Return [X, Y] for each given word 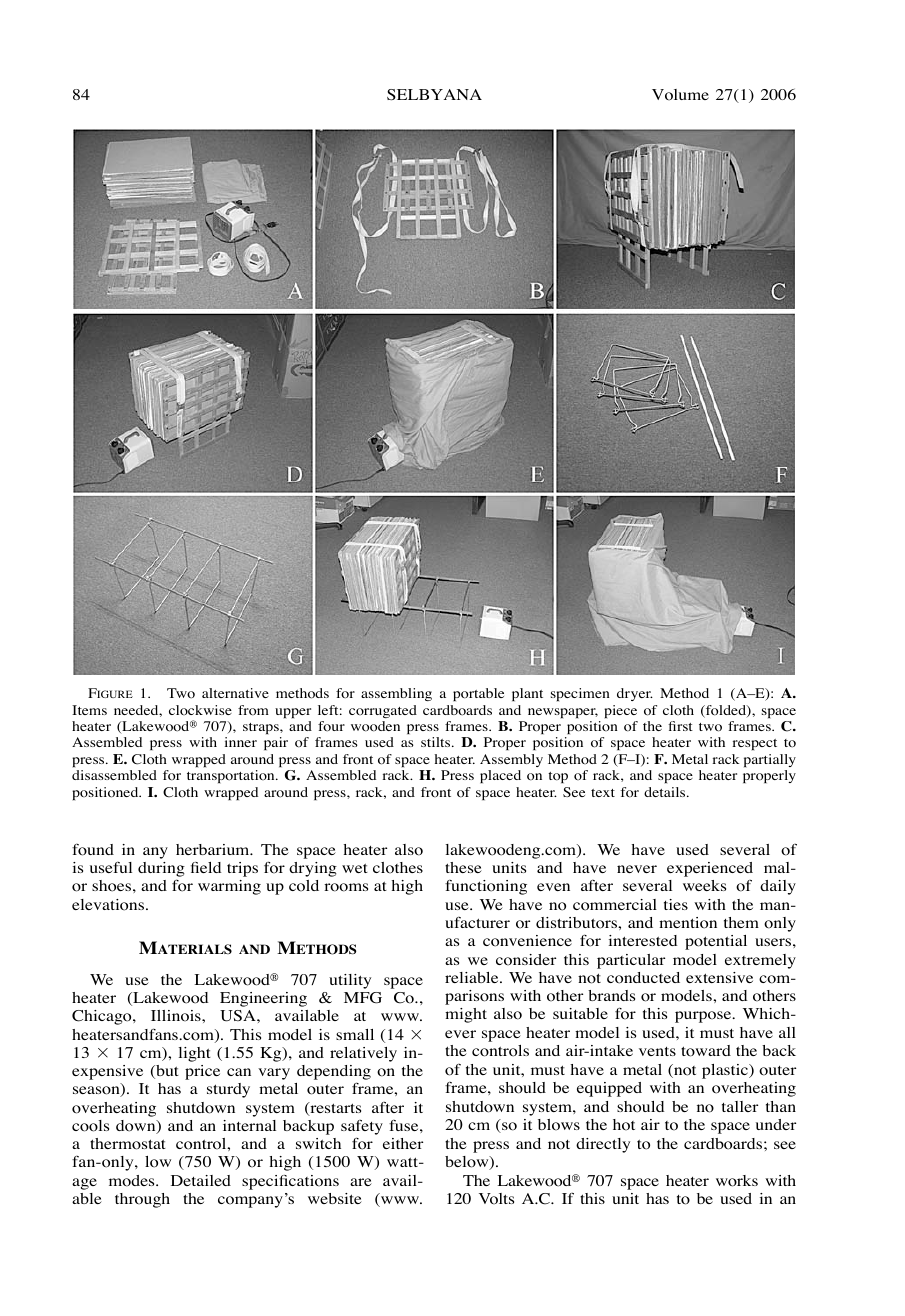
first [680, 726]
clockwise [200, 710]
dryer [635, 694]
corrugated [383, 711]
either [403, 1143]
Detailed [201, 1180]
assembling [396, 694]
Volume [680, 95]
